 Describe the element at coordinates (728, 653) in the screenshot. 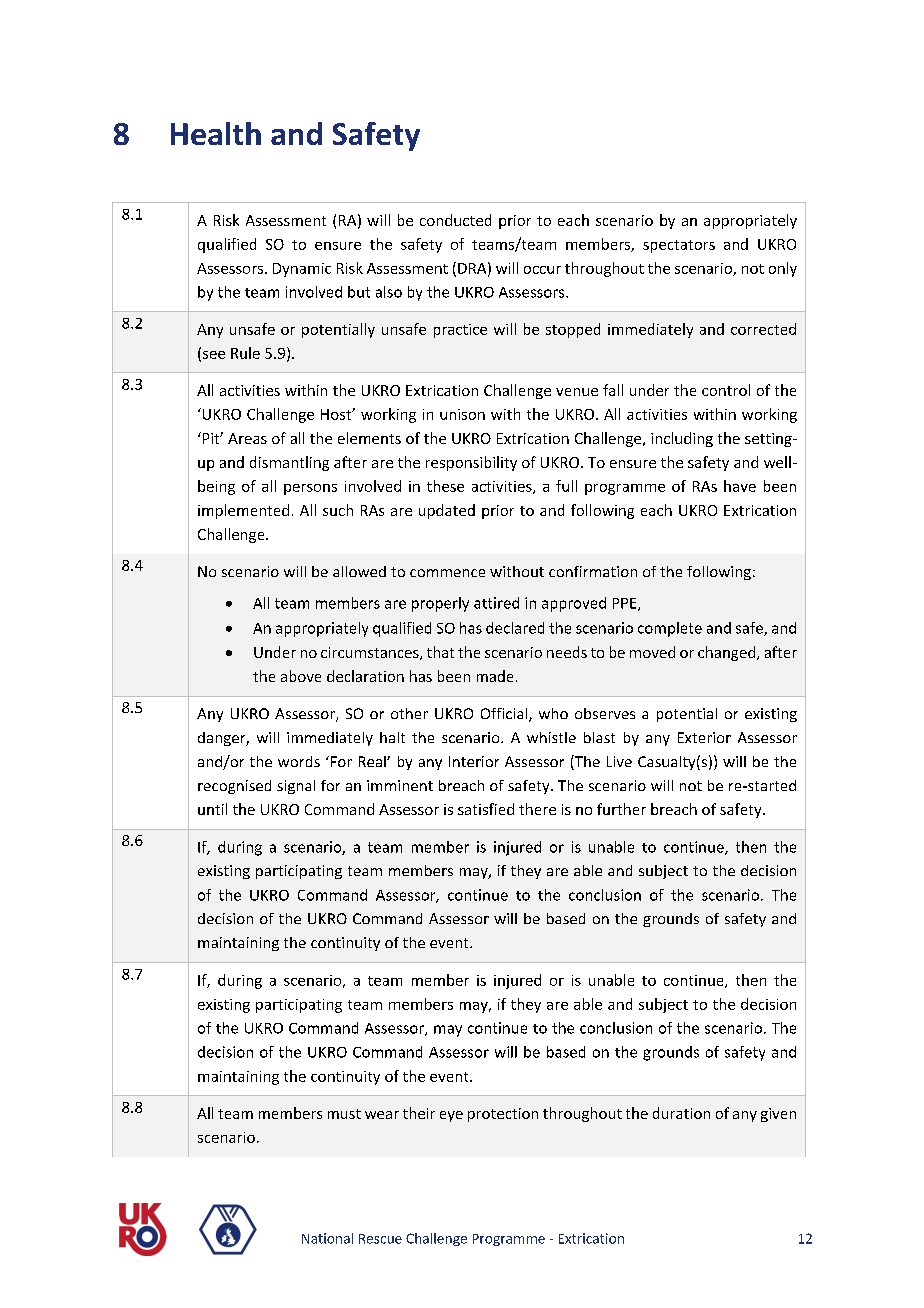

I see `changed` at that location.
